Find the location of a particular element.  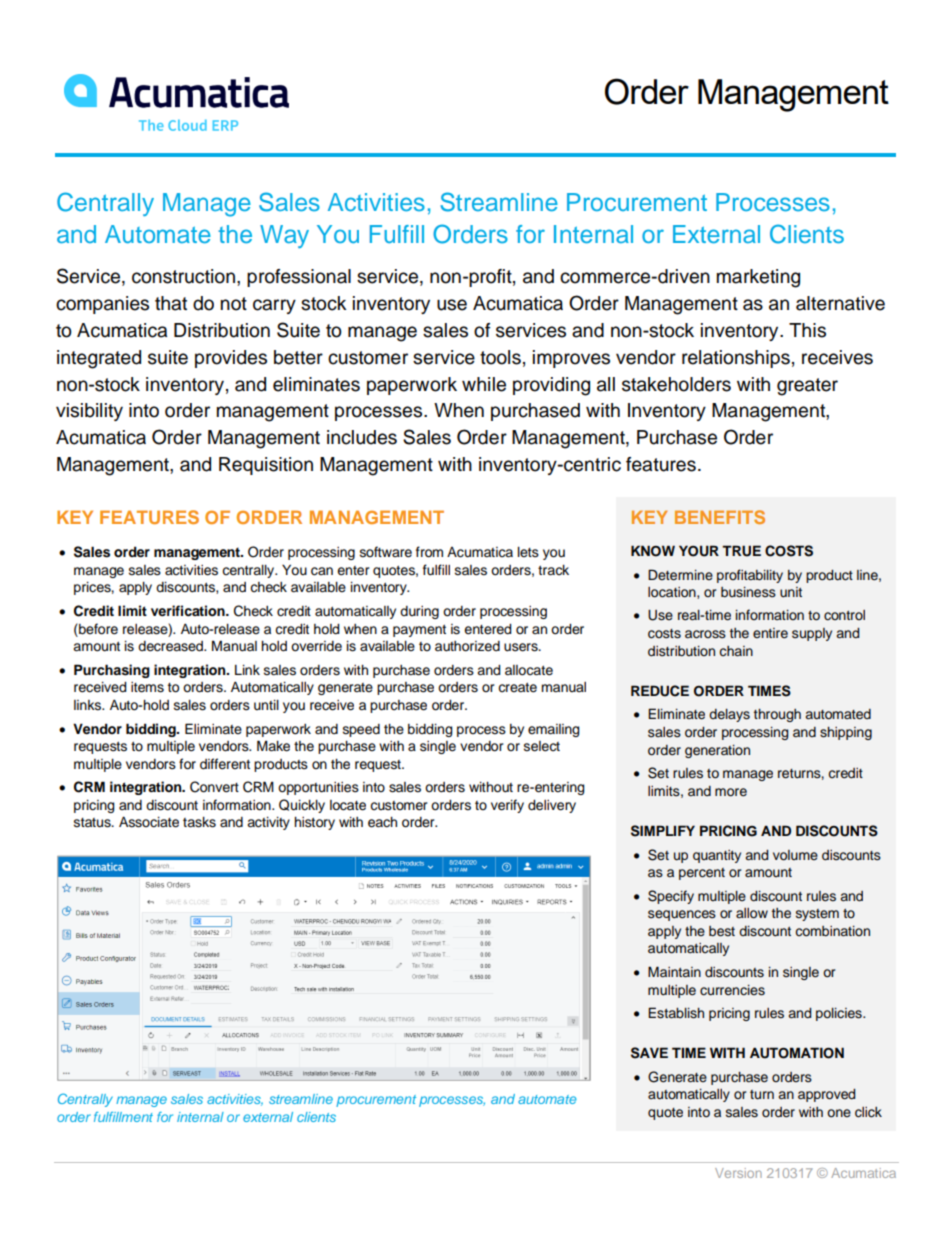

one is located at coordinates (839, 1113).
